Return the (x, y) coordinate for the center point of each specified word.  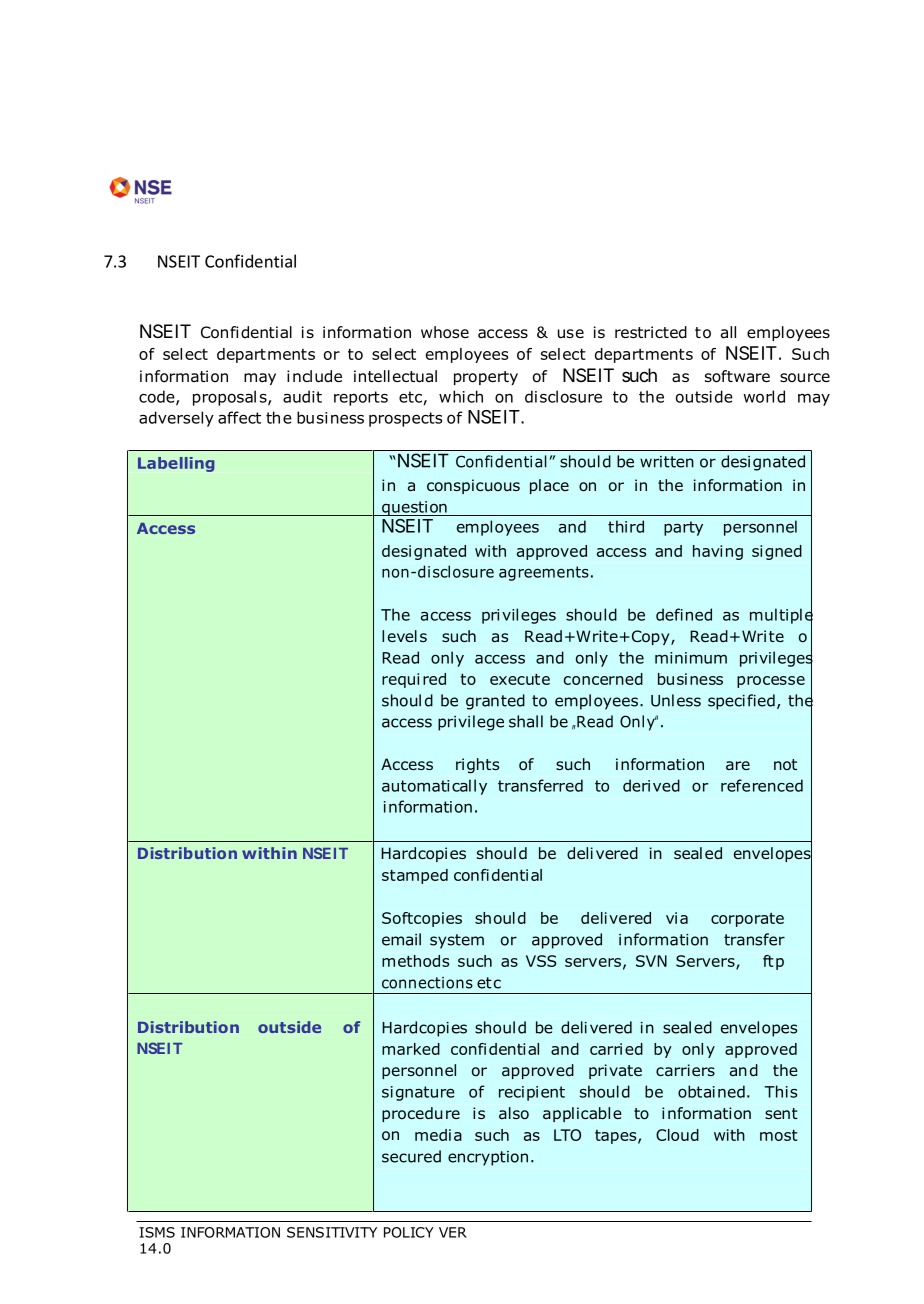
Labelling (176, 464)
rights (477, 765)
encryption (488, 1158)
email (401, 939)
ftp (773, 962)
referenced (762, 785)
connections (427, 983)
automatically (434, 787)
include (314, 376)
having (718, 552)
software (737, 376)
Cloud (677, 1135)
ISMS (157, 1232)
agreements (544, 573)
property (486, 378)
